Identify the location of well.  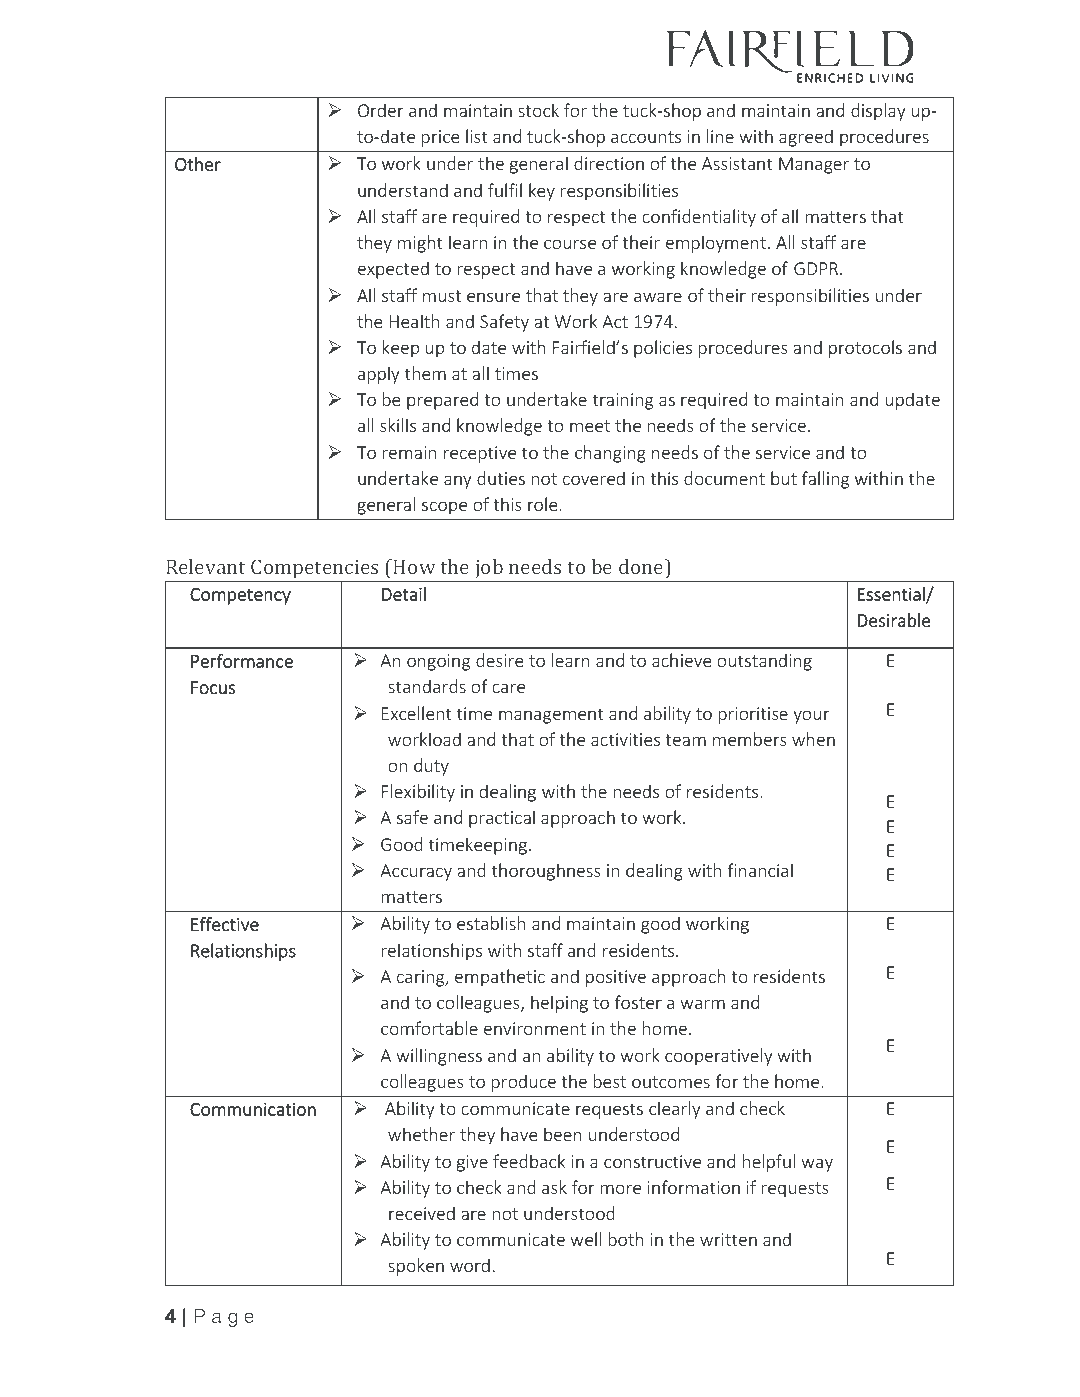
(585, 1239).
